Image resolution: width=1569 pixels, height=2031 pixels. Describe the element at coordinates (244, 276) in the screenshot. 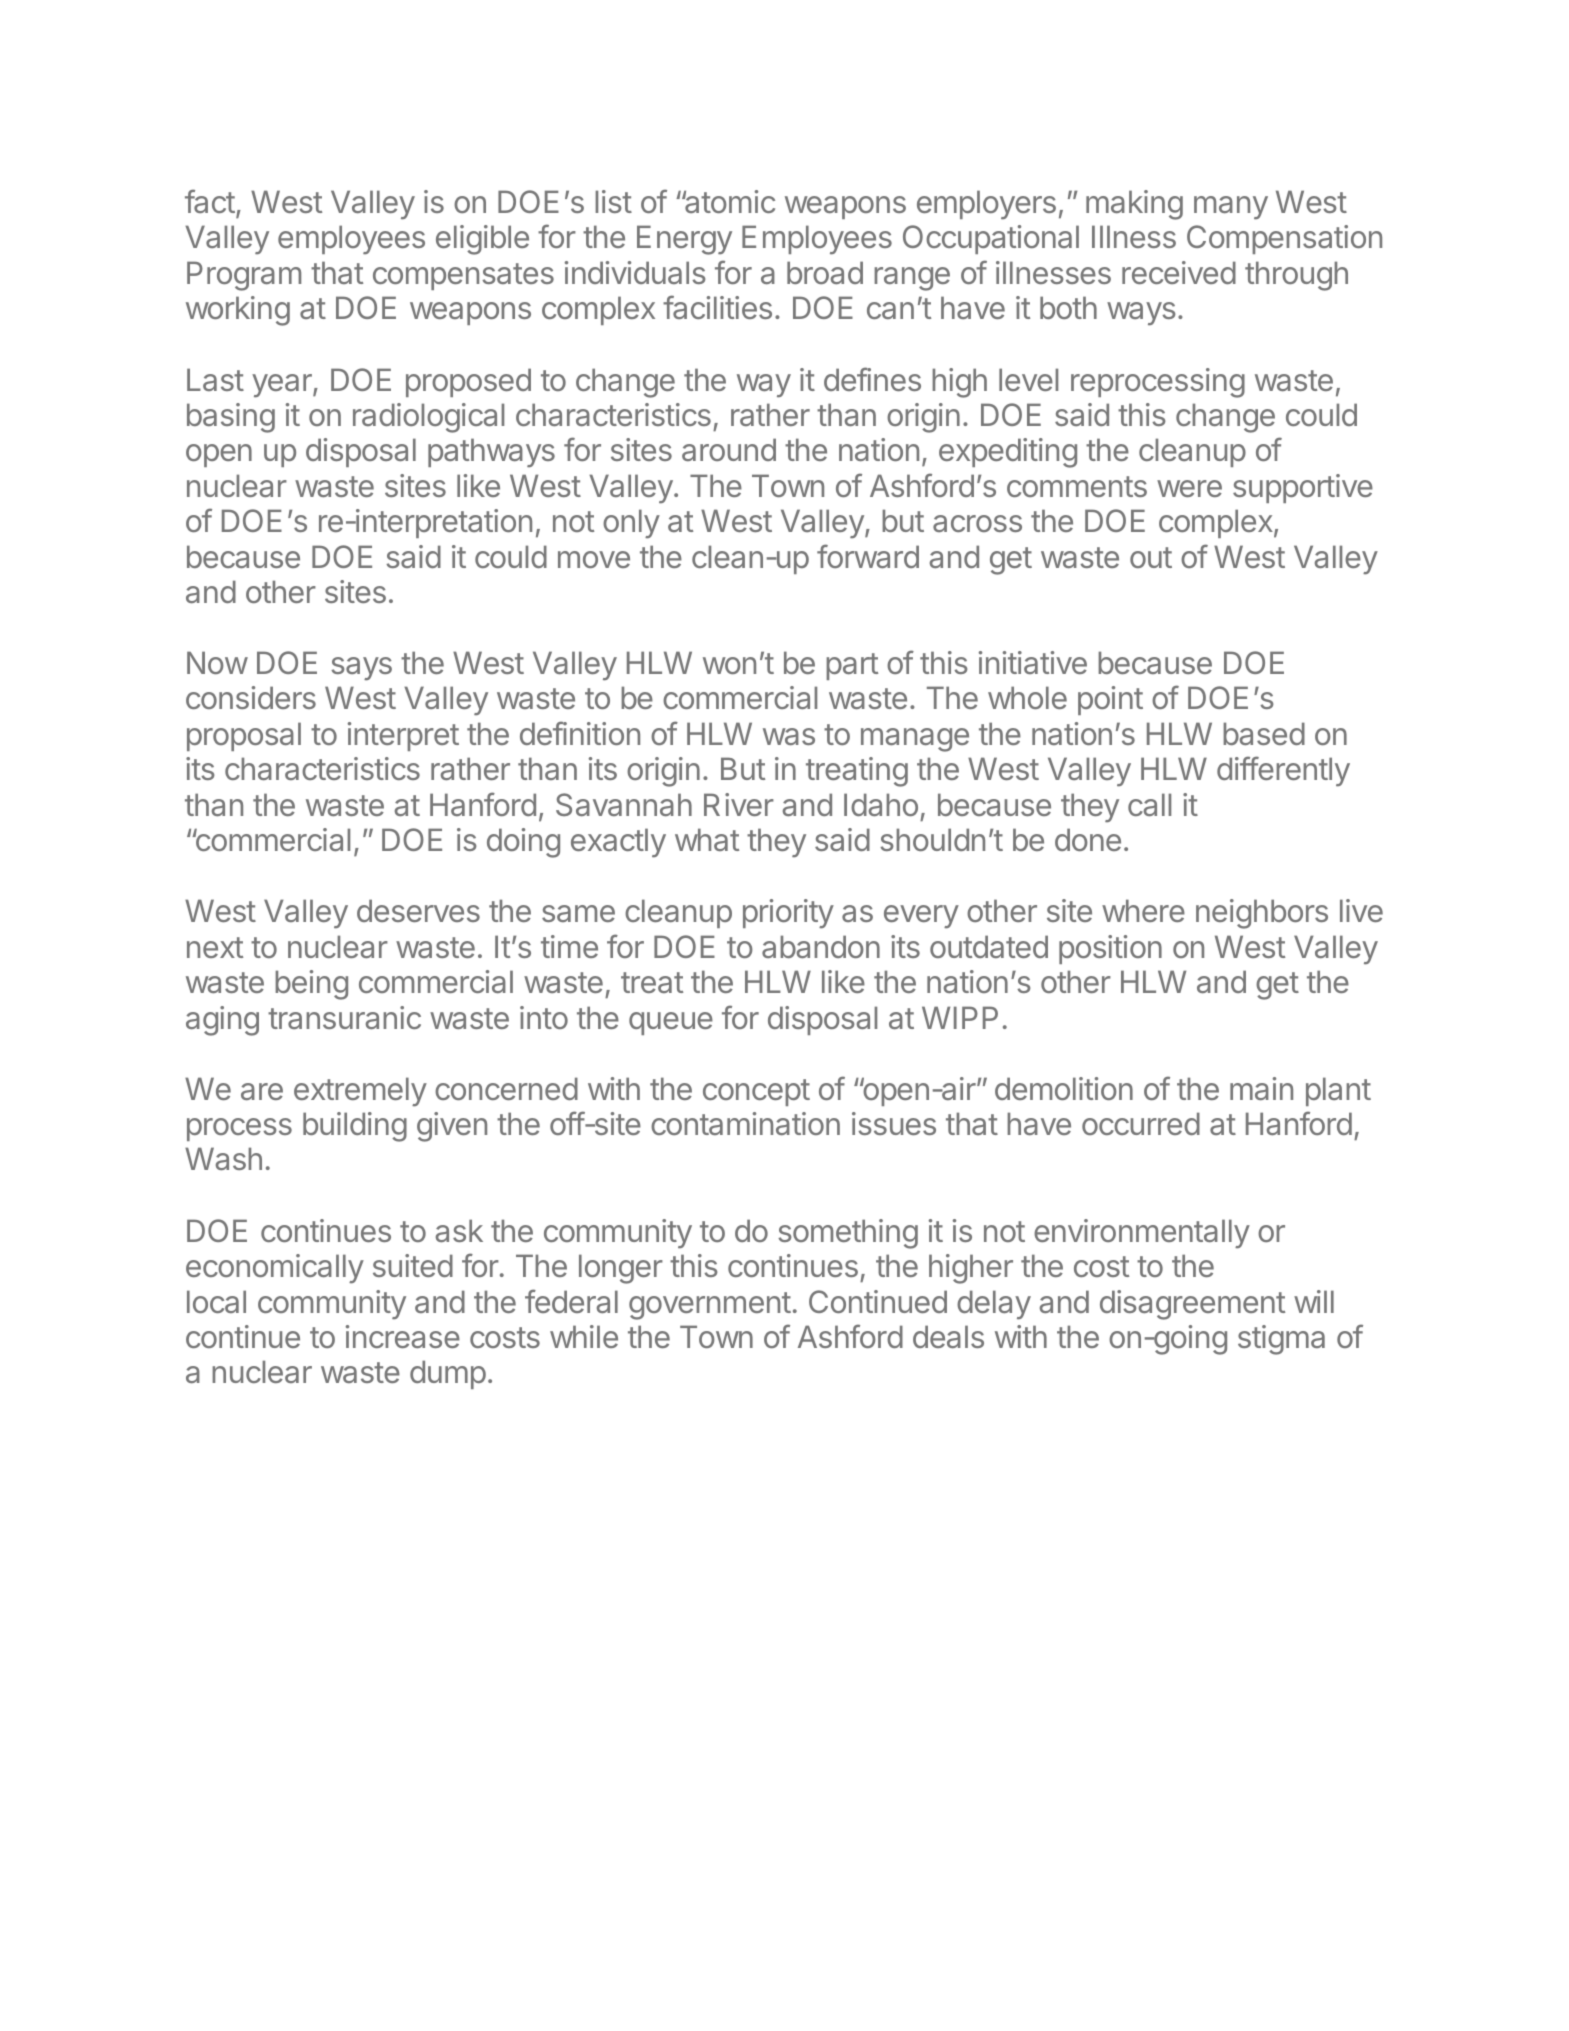

I see `Program` at that location.
